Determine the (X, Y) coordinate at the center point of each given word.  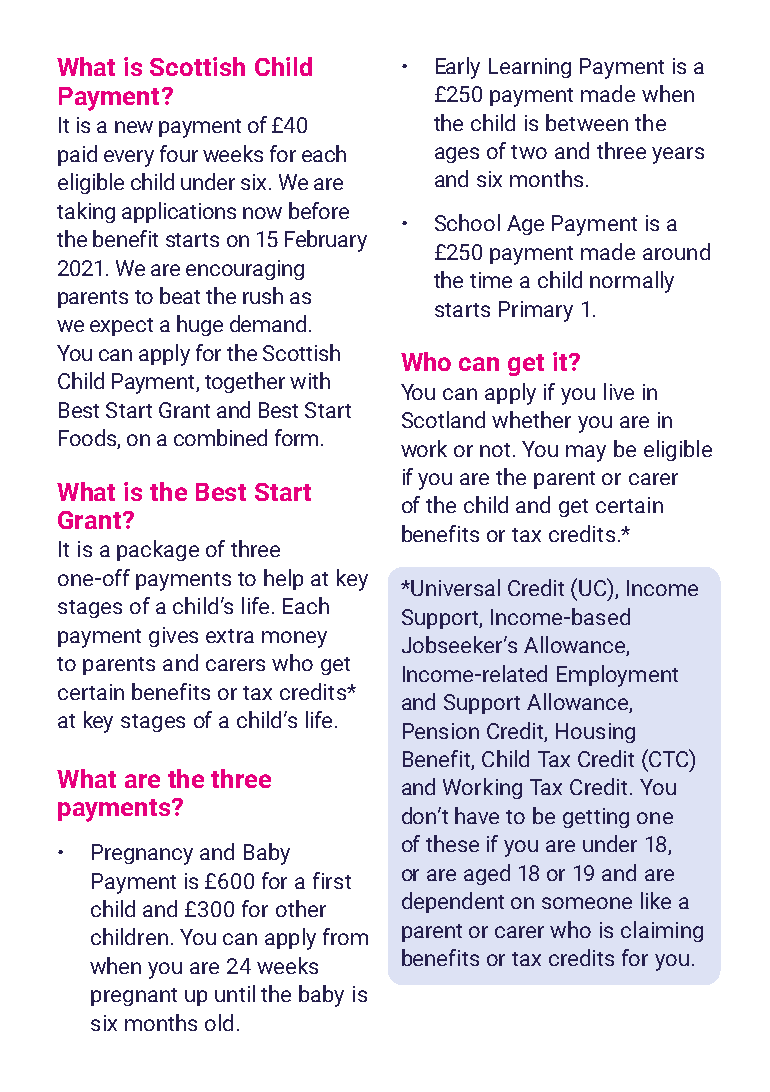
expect (121, 327)
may (586, 453)
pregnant (134, 997)
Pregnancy (142, 854)
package (158, 550)
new (134, 127)
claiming (662, 931)
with (310, 380)
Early (458, 68)
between (587, 122)
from (345, 936)
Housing (595, 733)
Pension (441, 731)
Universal (455, 587)
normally (632, 282)
